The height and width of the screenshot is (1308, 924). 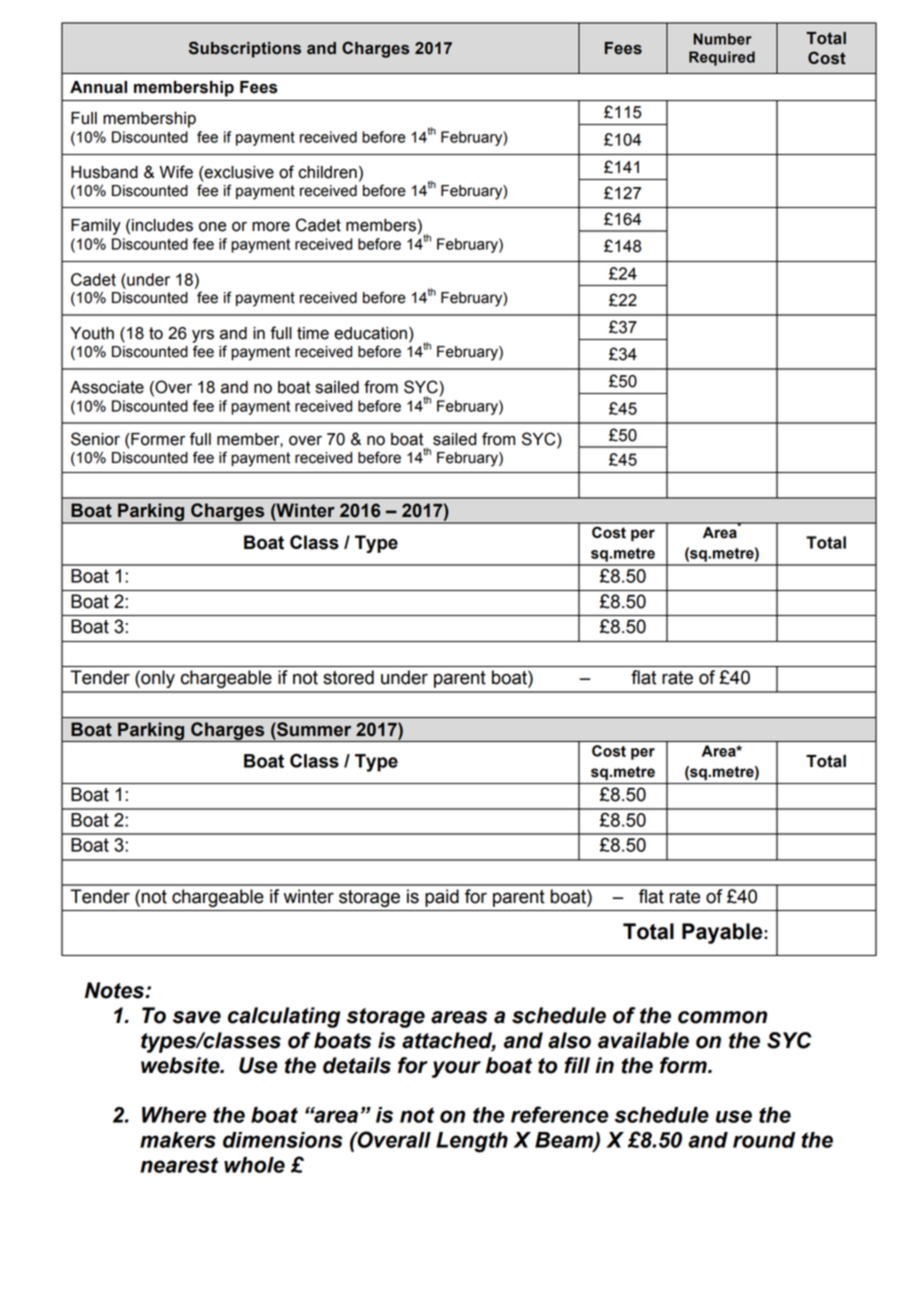 I want to click on Number, so click(x=722, y=39).
